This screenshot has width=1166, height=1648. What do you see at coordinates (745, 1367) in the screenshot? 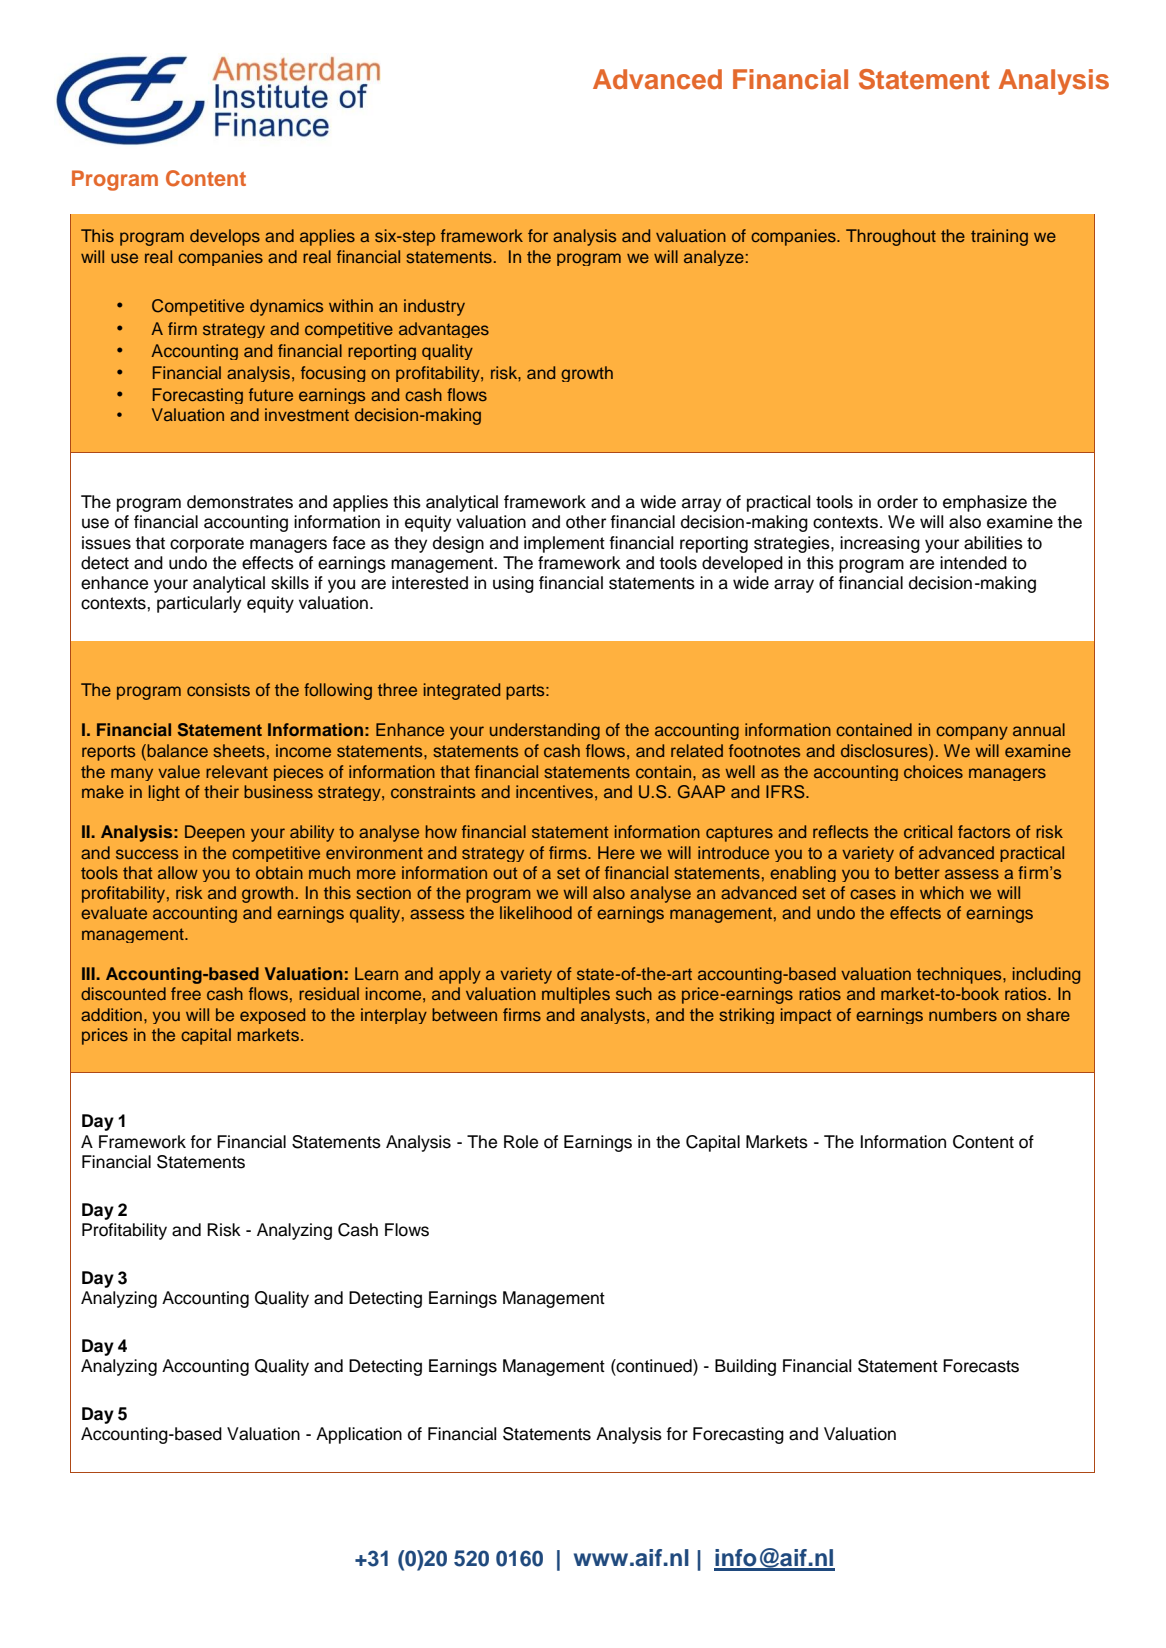
I see `Building` at bounding box center [745, 1367].
